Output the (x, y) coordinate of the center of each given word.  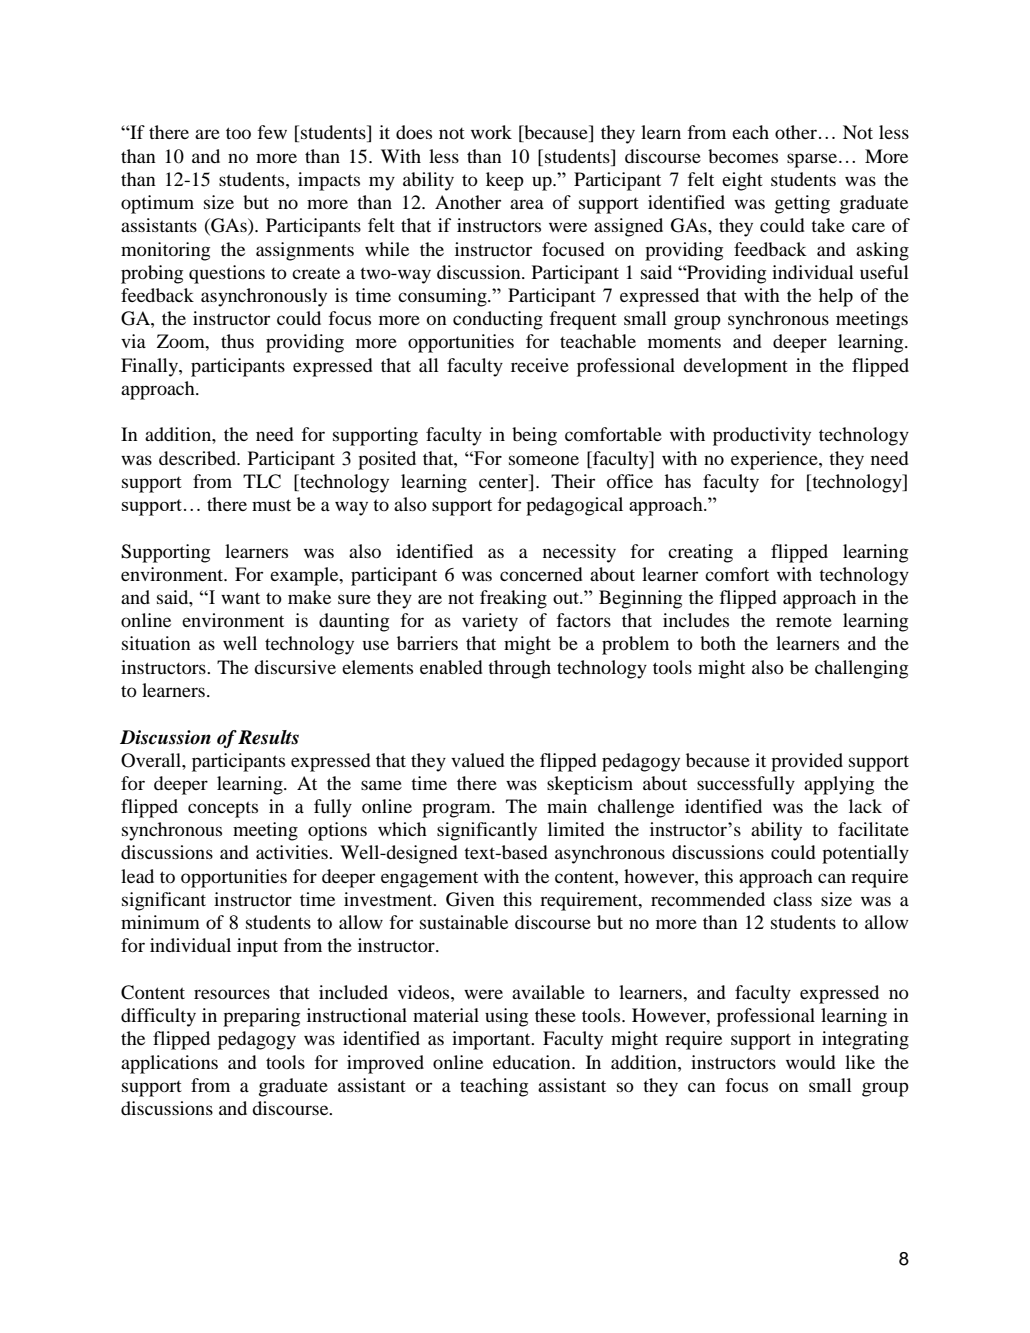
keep (505, 181)
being (534, 436)
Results (268, 737)
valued (478, 760)
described (198, 458)
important (492, 1040)
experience (775, 460)
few (272, 132)
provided (807, 762)
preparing (261, 1017)
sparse (812, 160)
